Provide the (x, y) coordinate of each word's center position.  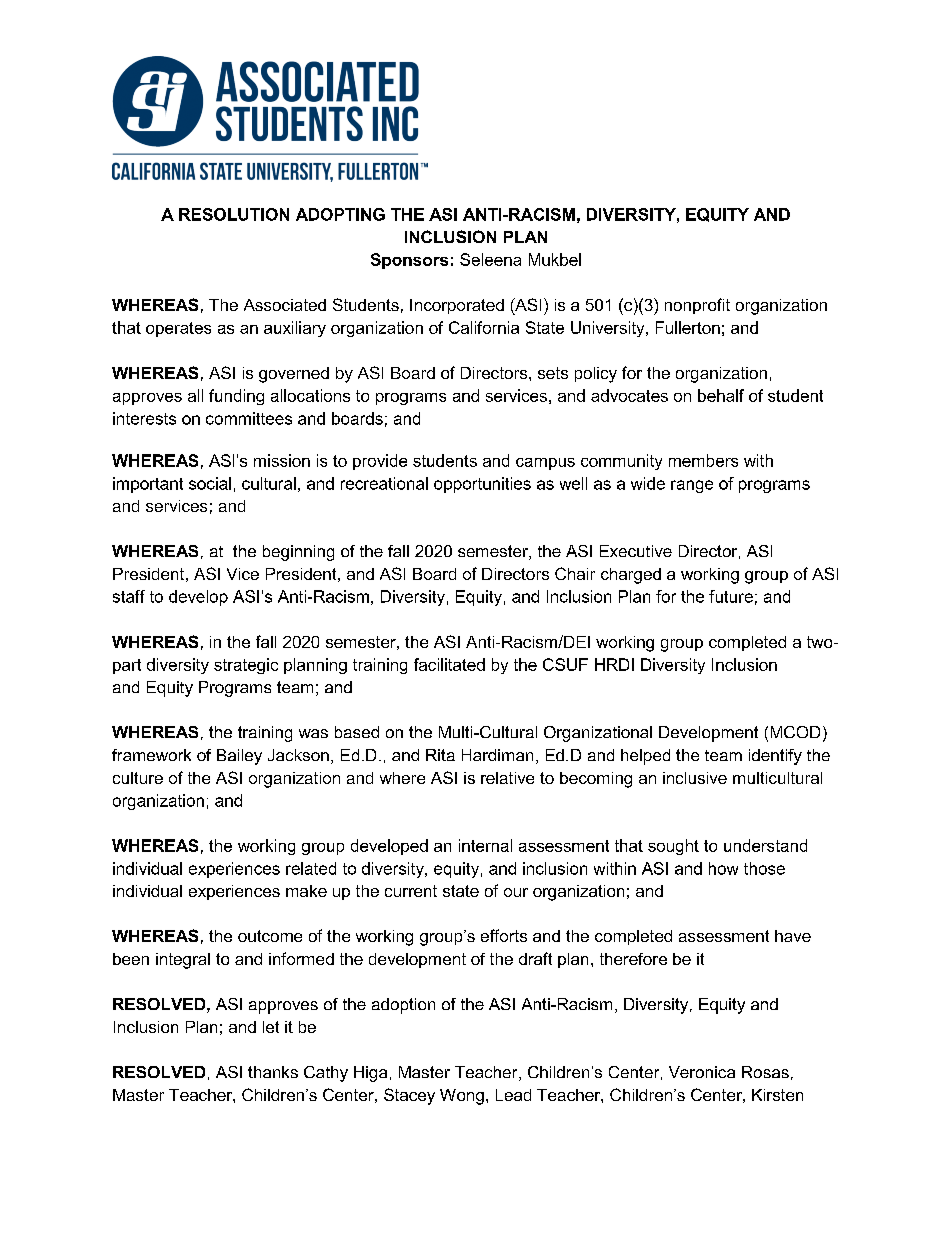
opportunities (482, 485)
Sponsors (409, 261)
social (210, 483)
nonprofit (697, 306)
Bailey (239, 757)
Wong (462, 1097)
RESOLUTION (234, 214)
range (692, 486)
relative (507, 778)
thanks (273, 1072)
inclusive (695, 778)
